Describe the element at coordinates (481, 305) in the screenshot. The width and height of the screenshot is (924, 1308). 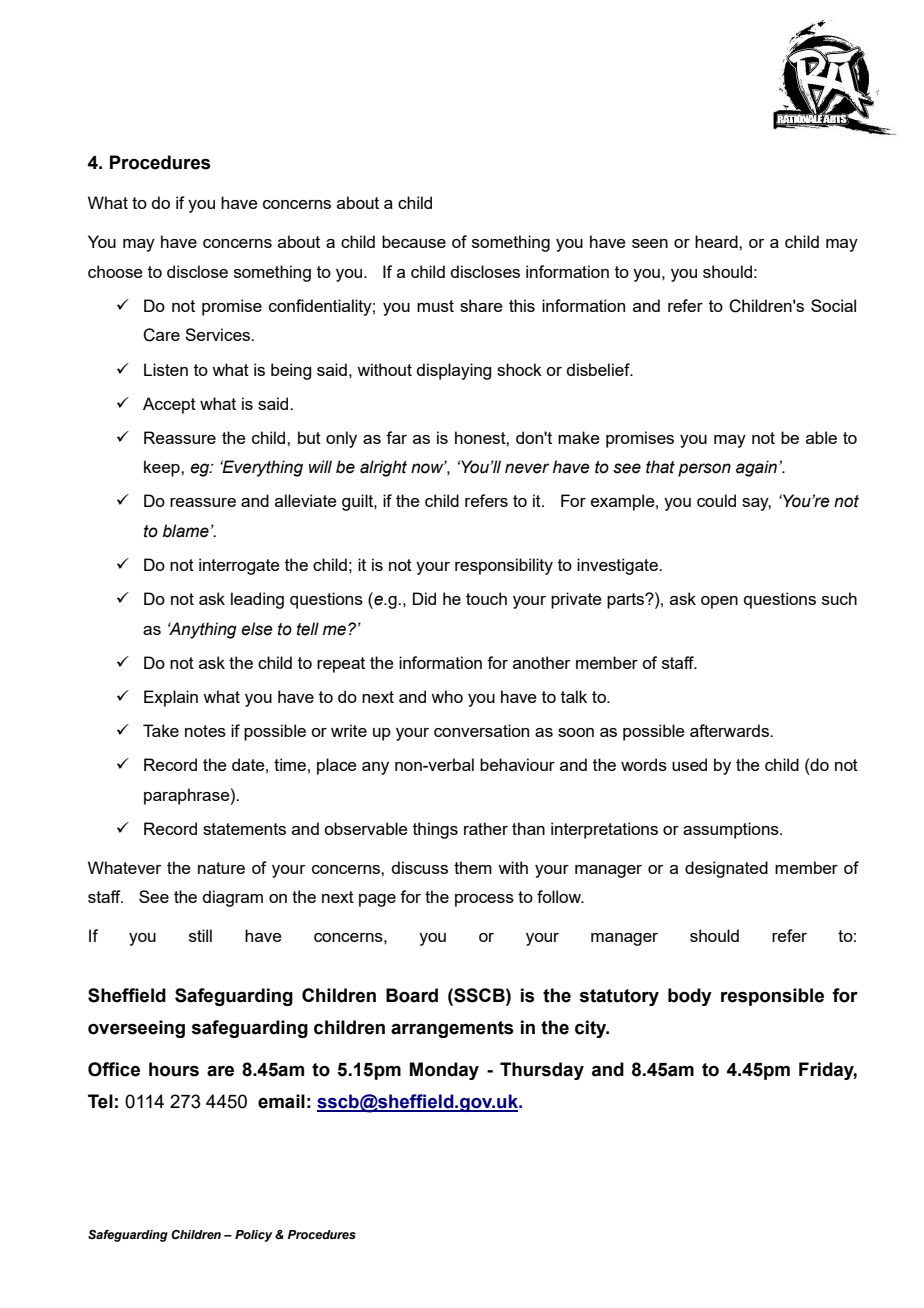
I see `share` at that location.
